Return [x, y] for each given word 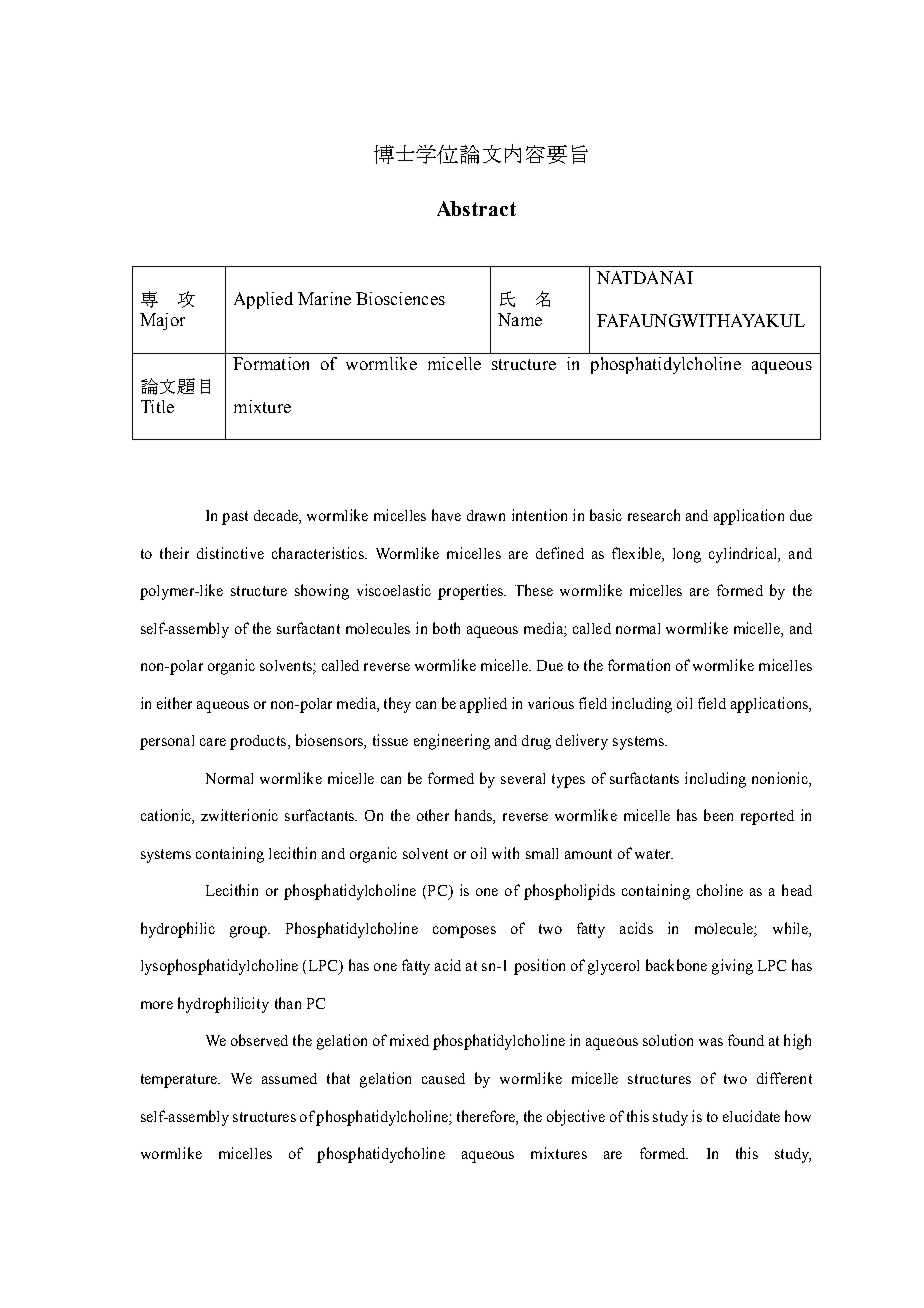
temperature [180, 1081]
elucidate [751, 1116]
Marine [324, 298]
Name [520, 319]
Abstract [476, 208]
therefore [487, 1116]
